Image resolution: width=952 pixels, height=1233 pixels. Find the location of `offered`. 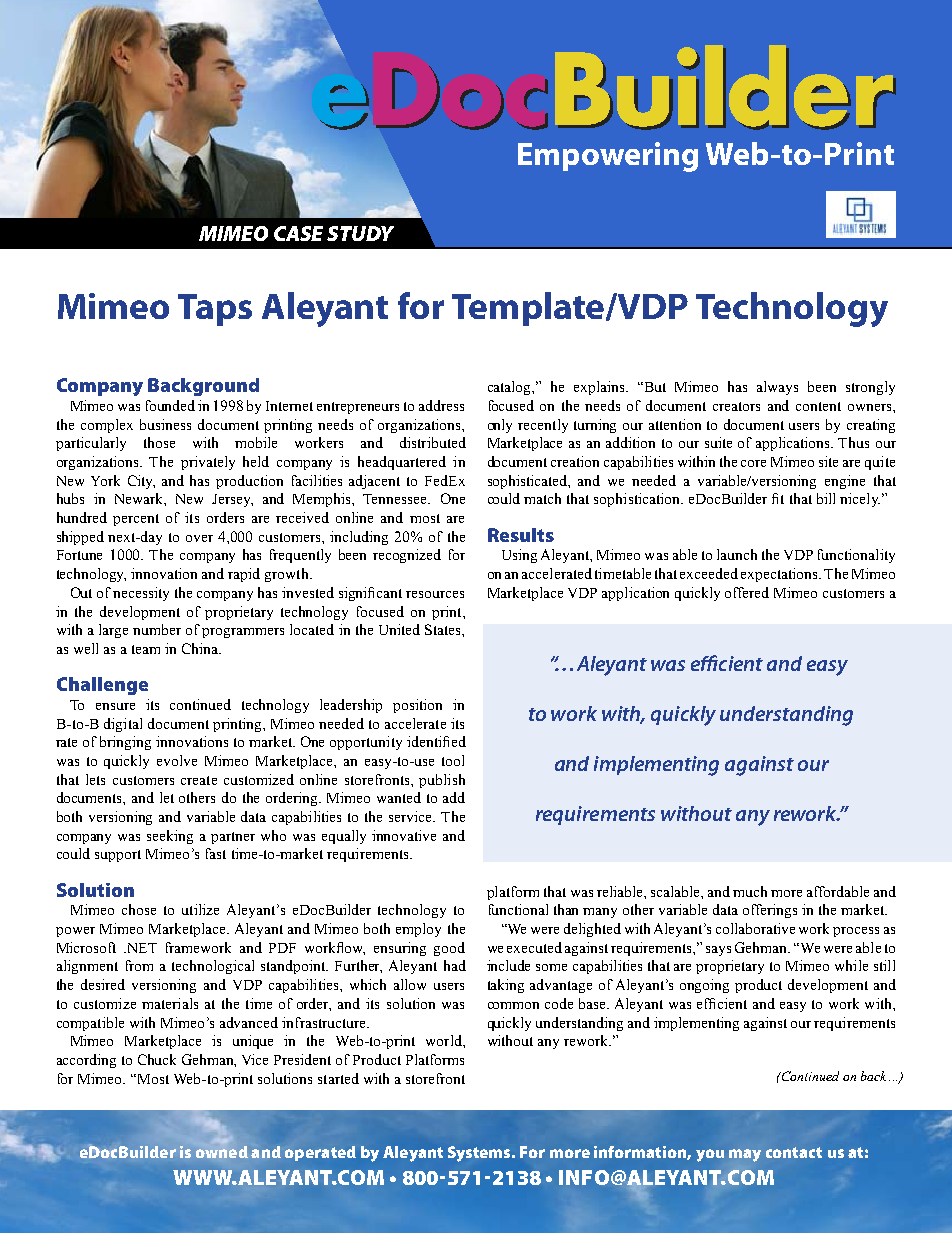

offered is located at coordinates (747, 592).
